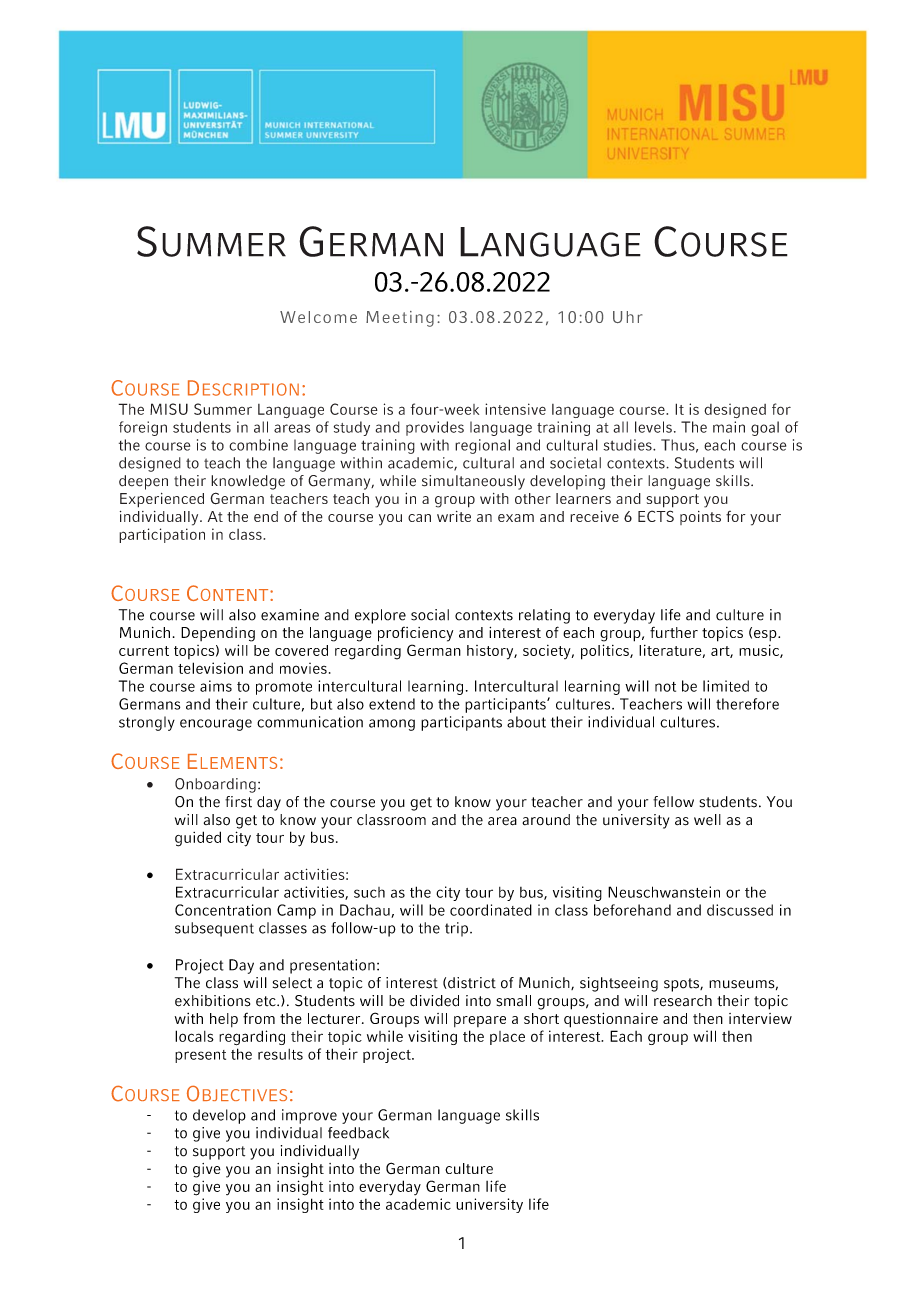 The height and width of the document is (1308, 924). I want to click on further, so click(674, 632).
